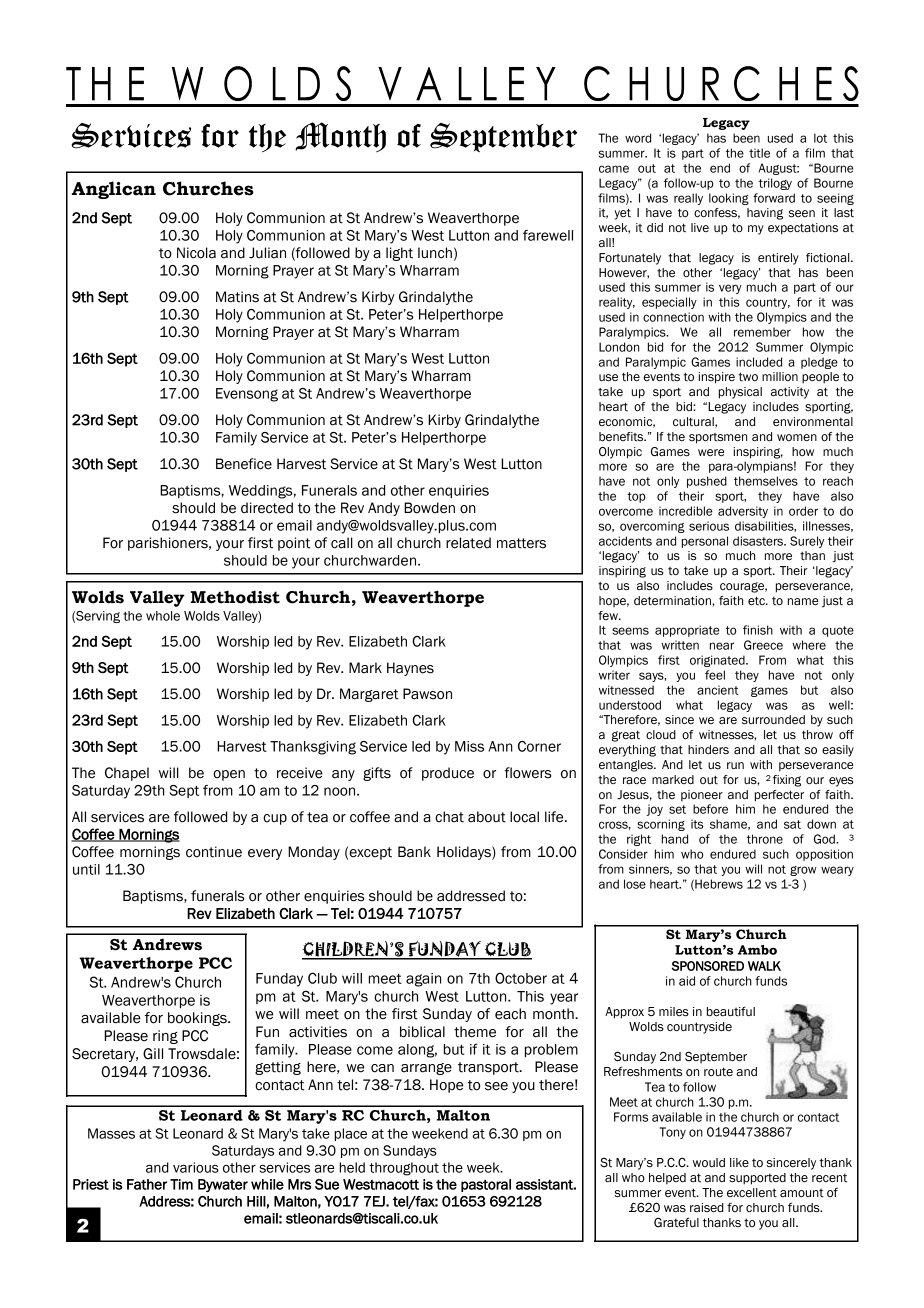  What do you see at coordinates (429, 508) in the page?
I see `Bowden` at bounding box center [429, 508].
